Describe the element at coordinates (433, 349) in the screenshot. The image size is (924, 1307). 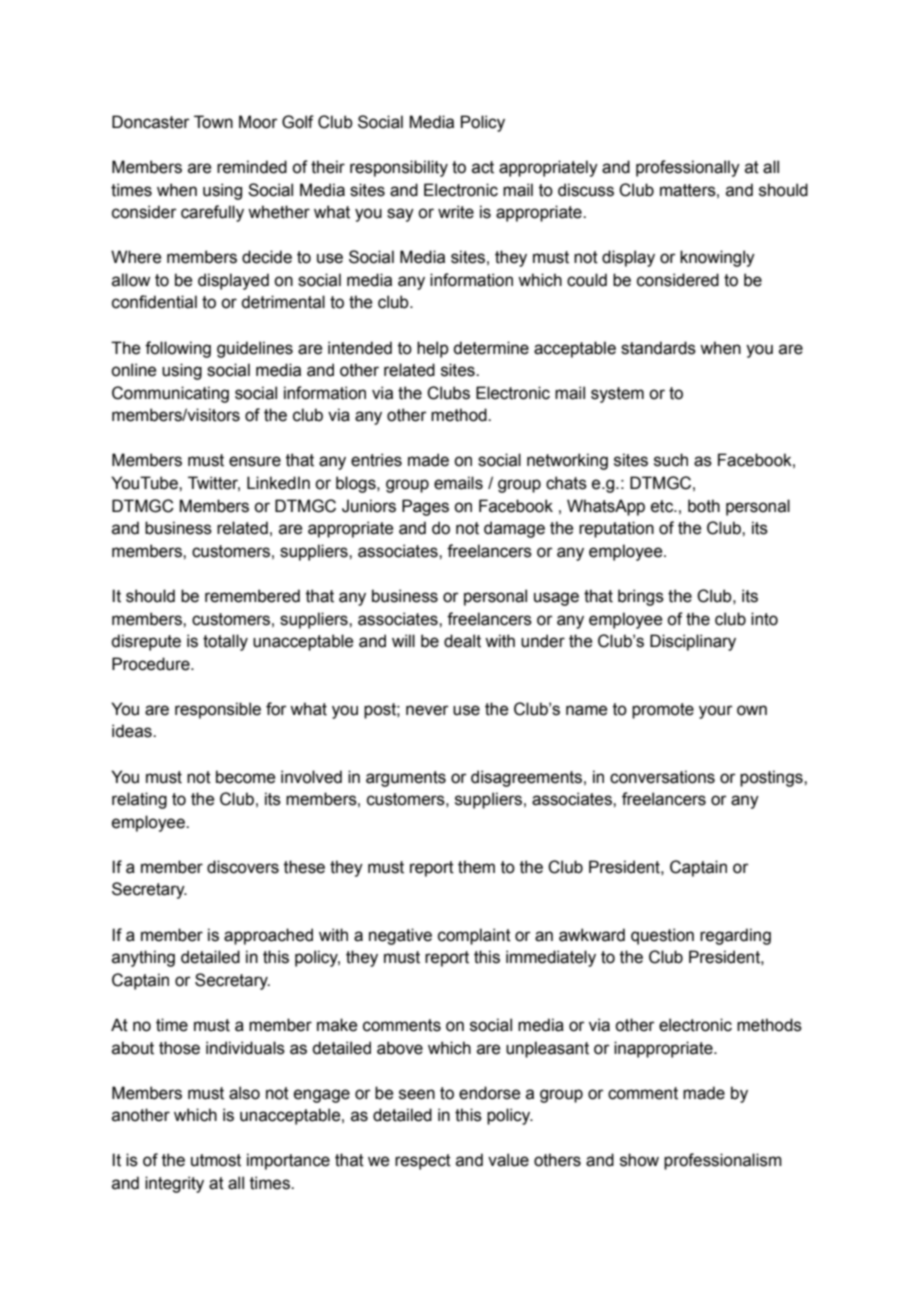
I see `help` at that location.
